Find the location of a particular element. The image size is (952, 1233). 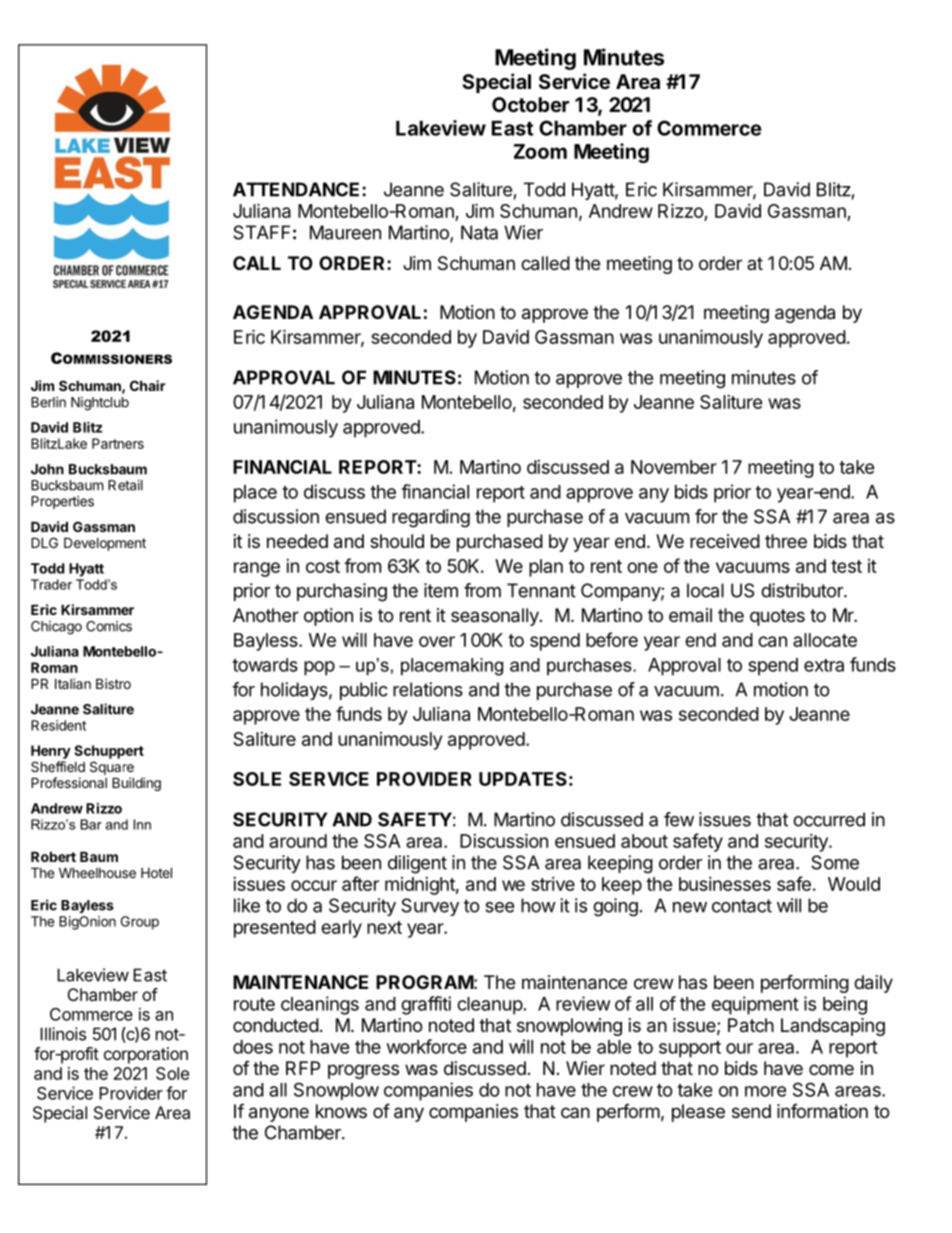

October is located at coordinates (530, 104).
